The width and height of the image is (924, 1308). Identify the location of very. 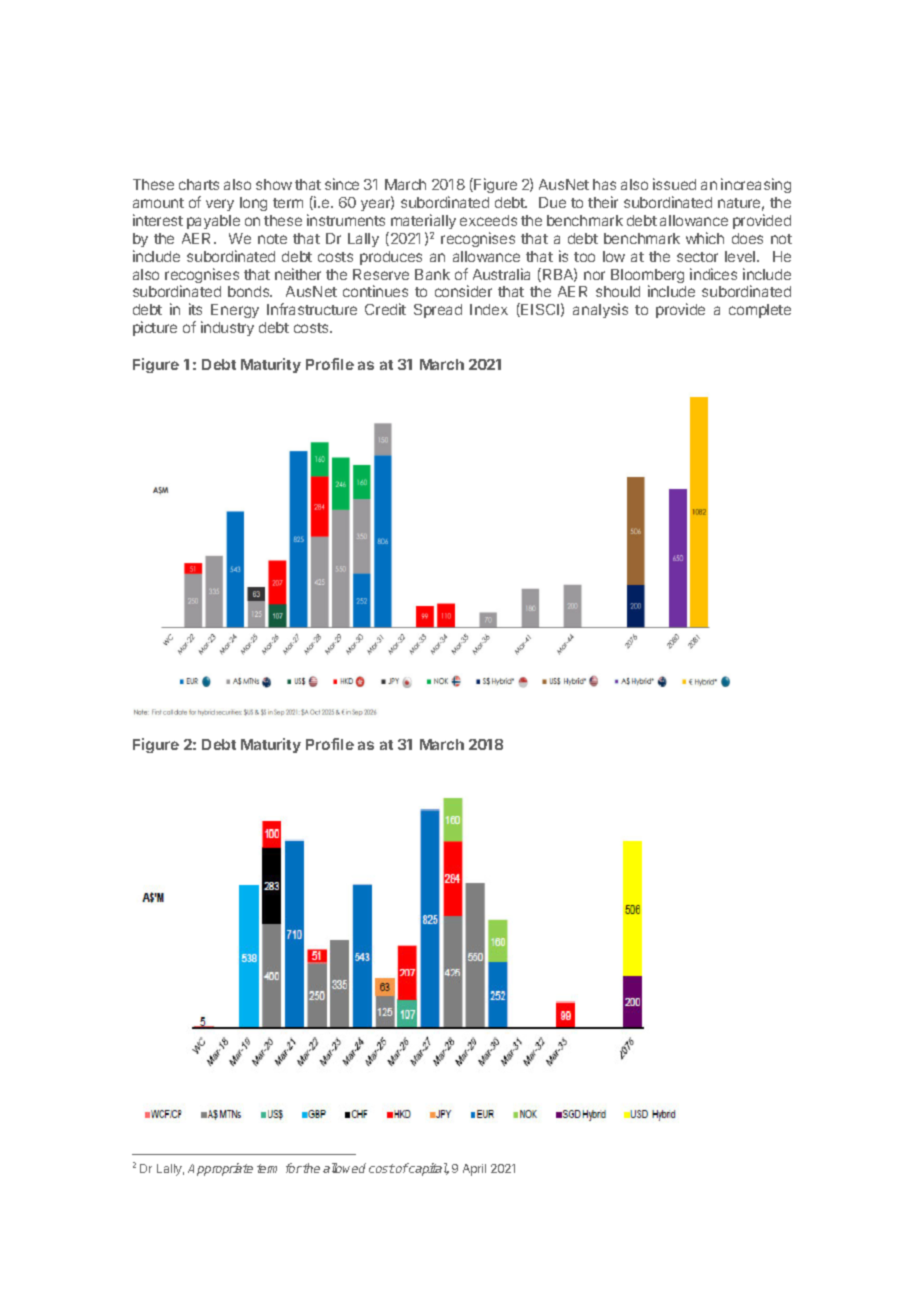
(220, 205).
